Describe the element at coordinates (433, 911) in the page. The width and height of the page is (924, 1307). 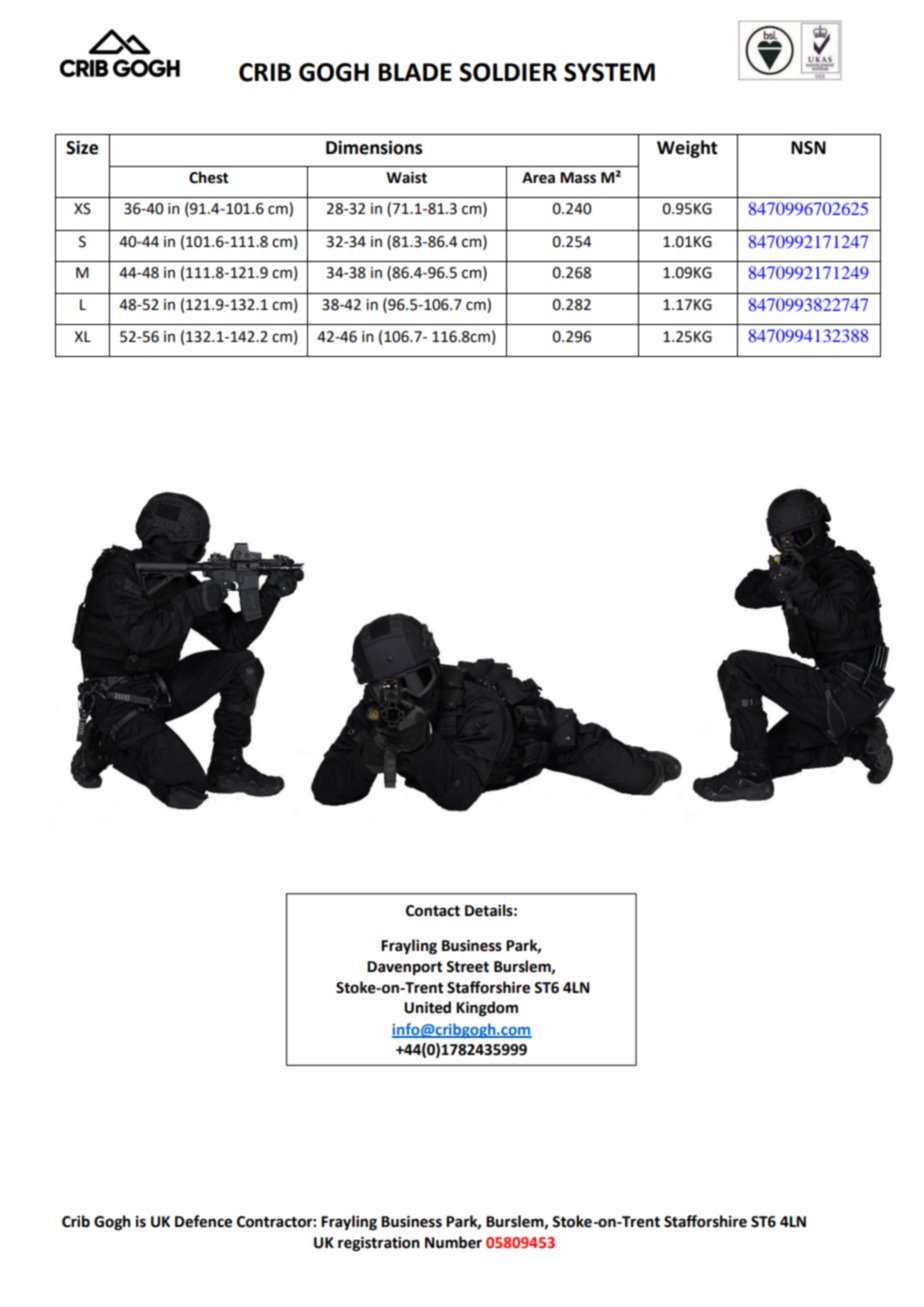
I see `Contact` at that location.
